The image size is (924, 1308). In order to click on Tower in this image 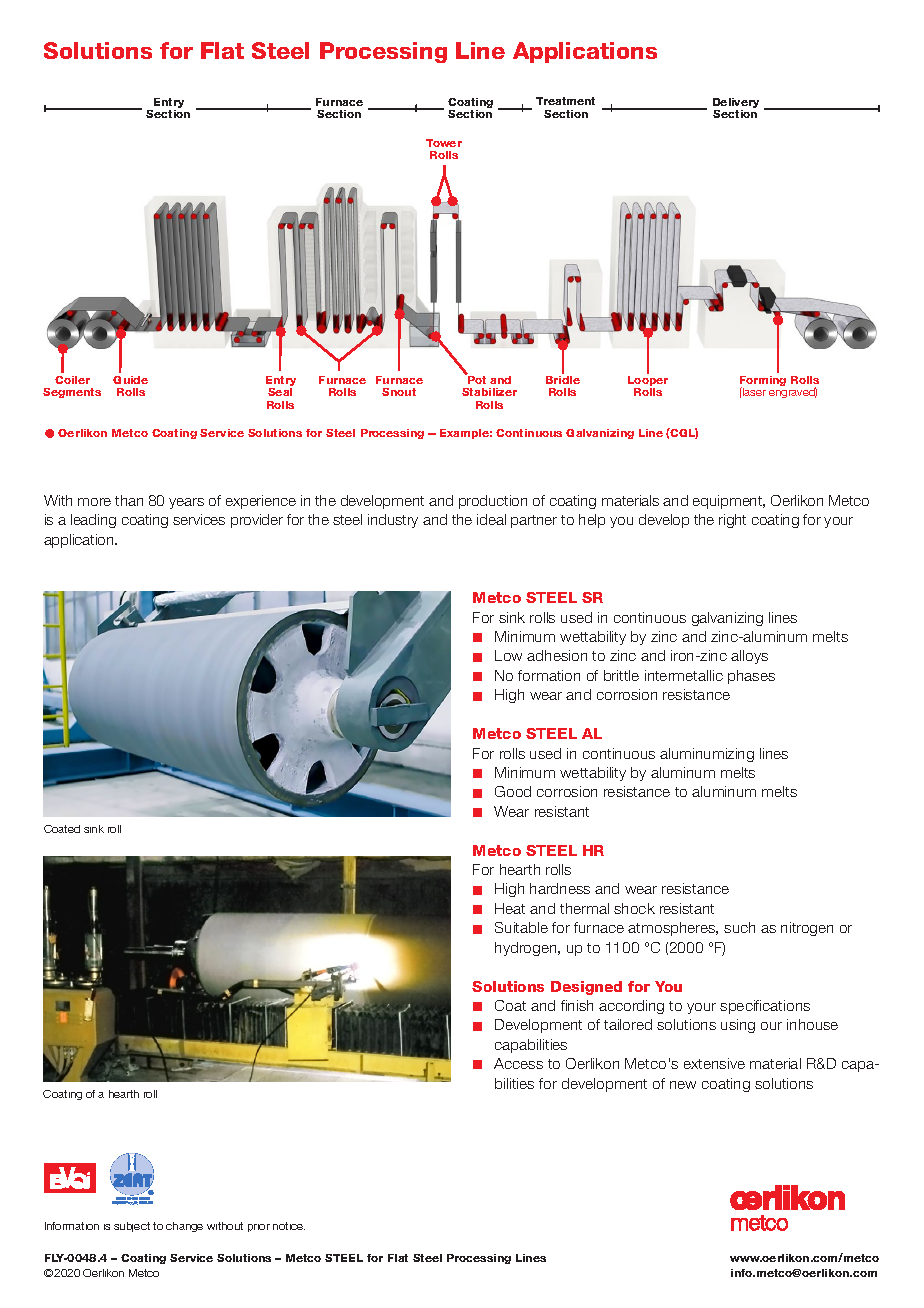, I will do `click(444, 143)`.
